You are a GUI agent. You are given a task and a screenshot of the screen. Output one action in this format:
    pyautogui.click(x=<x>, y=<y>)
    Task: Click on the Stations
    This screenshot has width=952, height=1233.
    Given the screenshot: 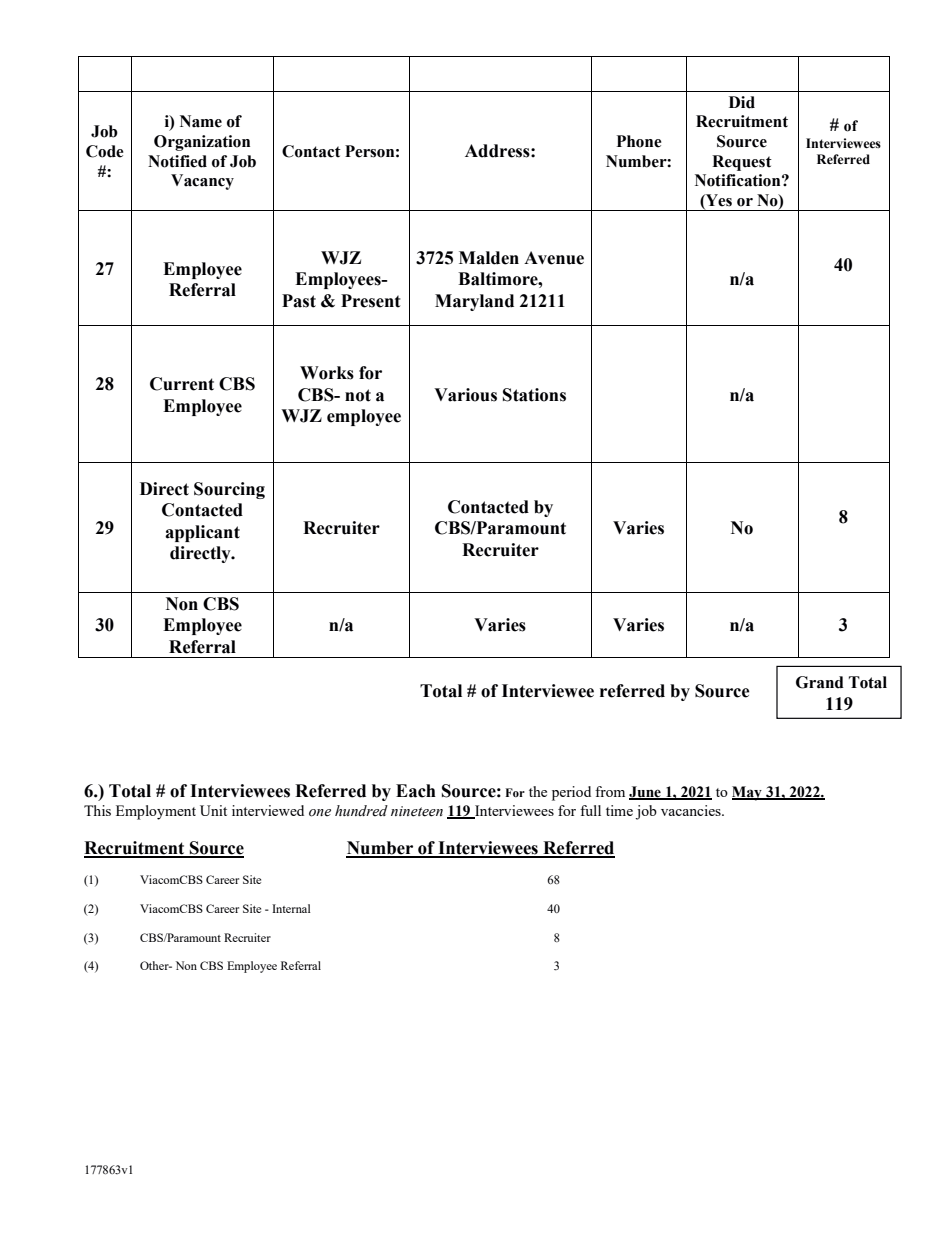 What is the action you would take?
    pyautogui.click(x=534, y=395)
